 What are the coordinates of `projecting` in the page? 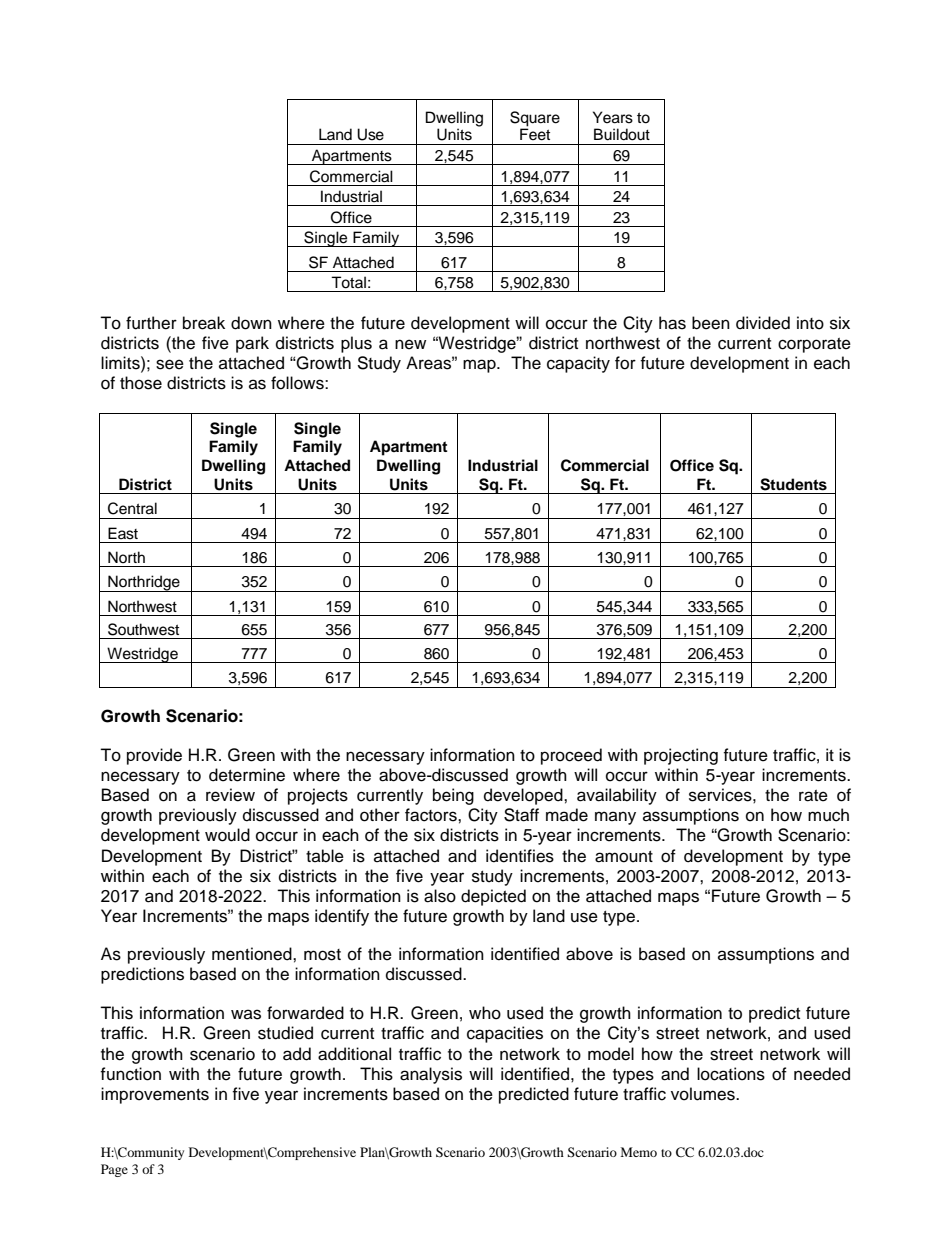 It's located at (681, 756).
